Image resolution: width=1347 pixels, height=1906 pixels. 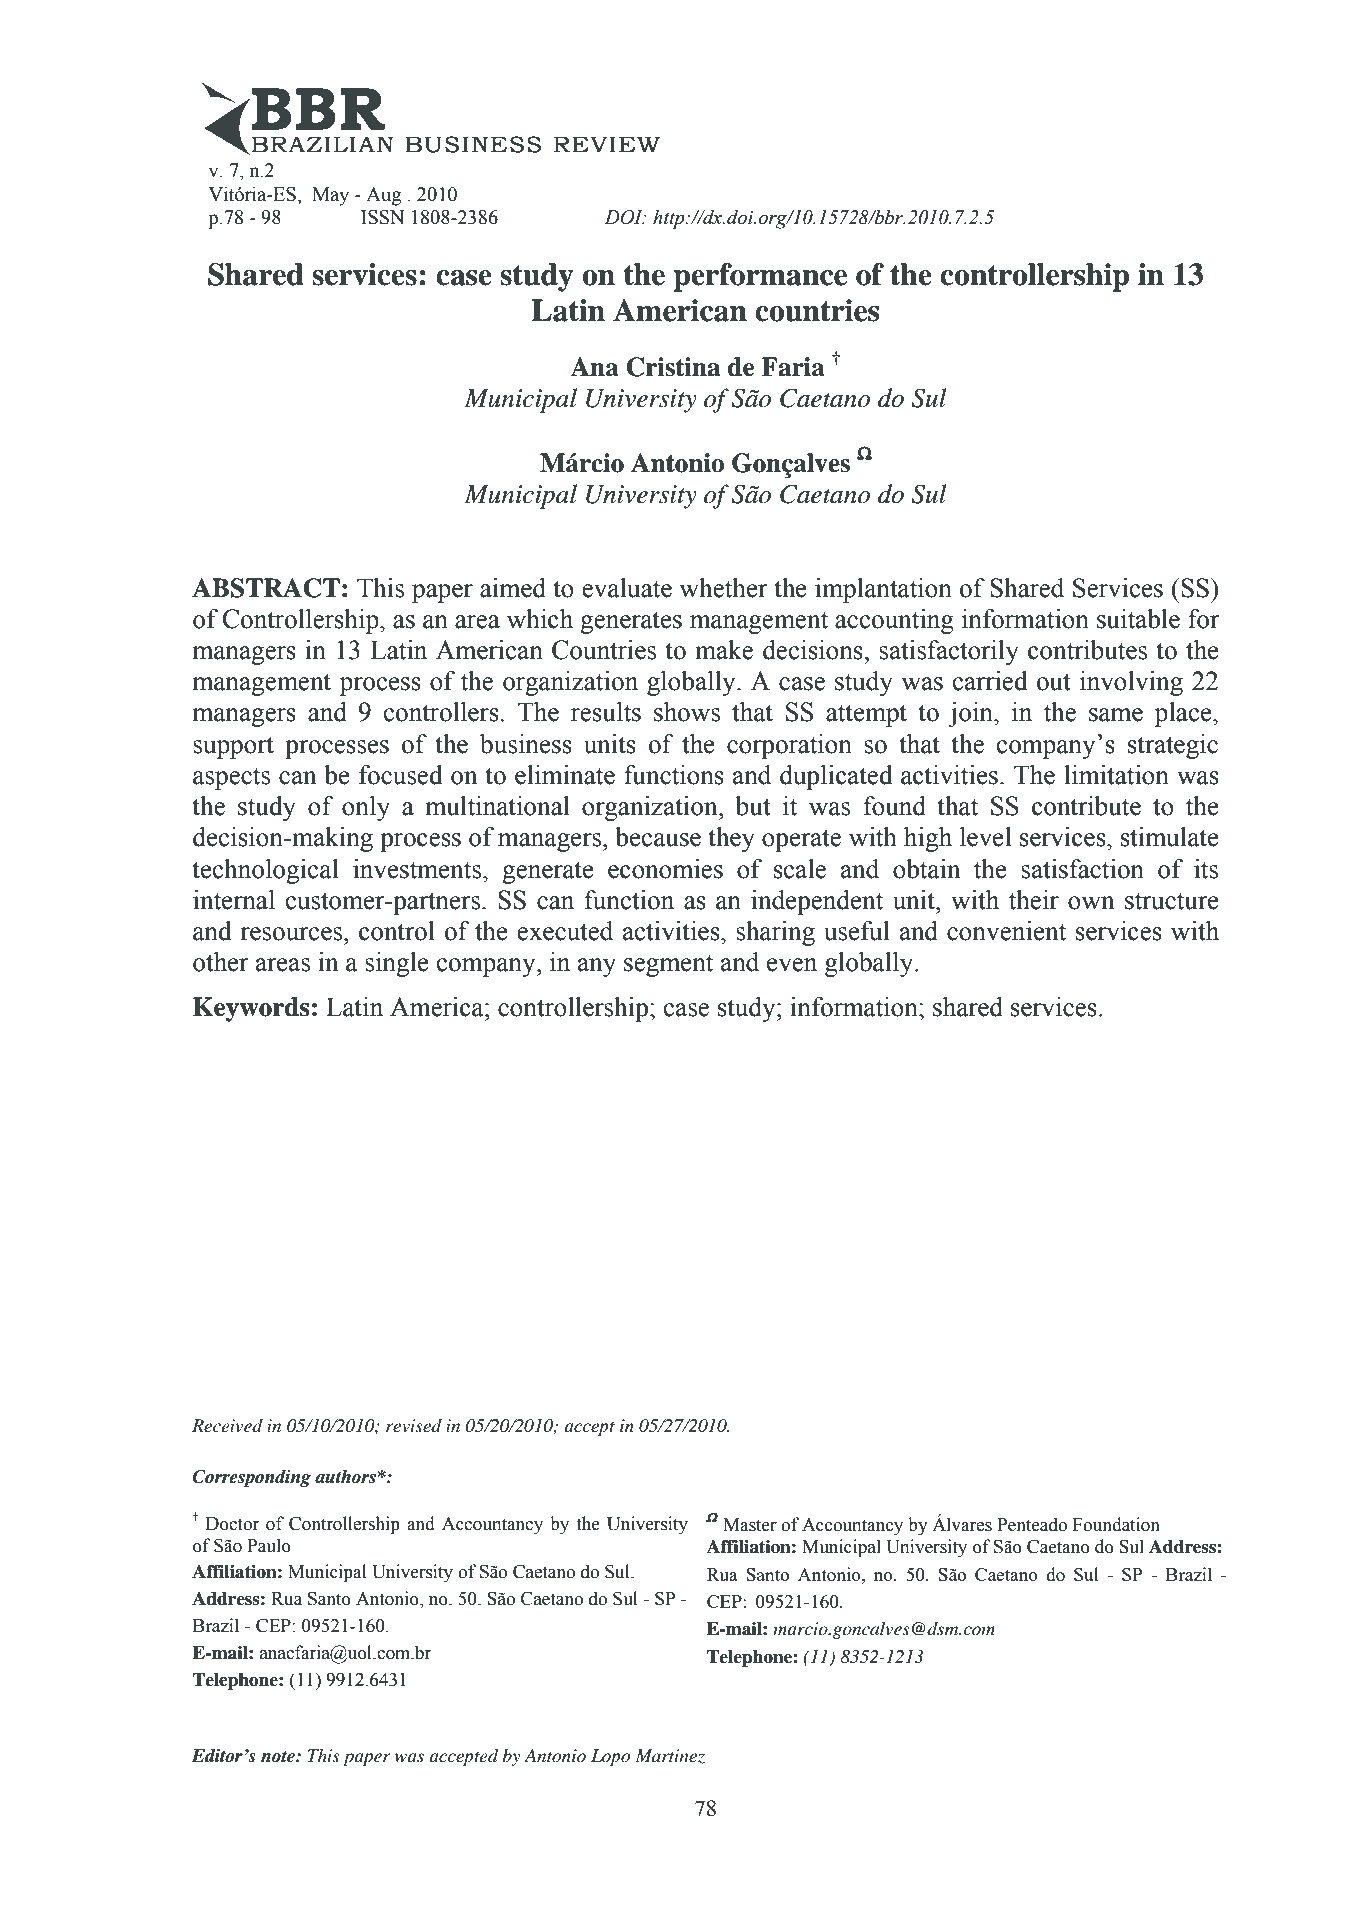 I want to click on Martinez, so click(x=670, y=1756).
